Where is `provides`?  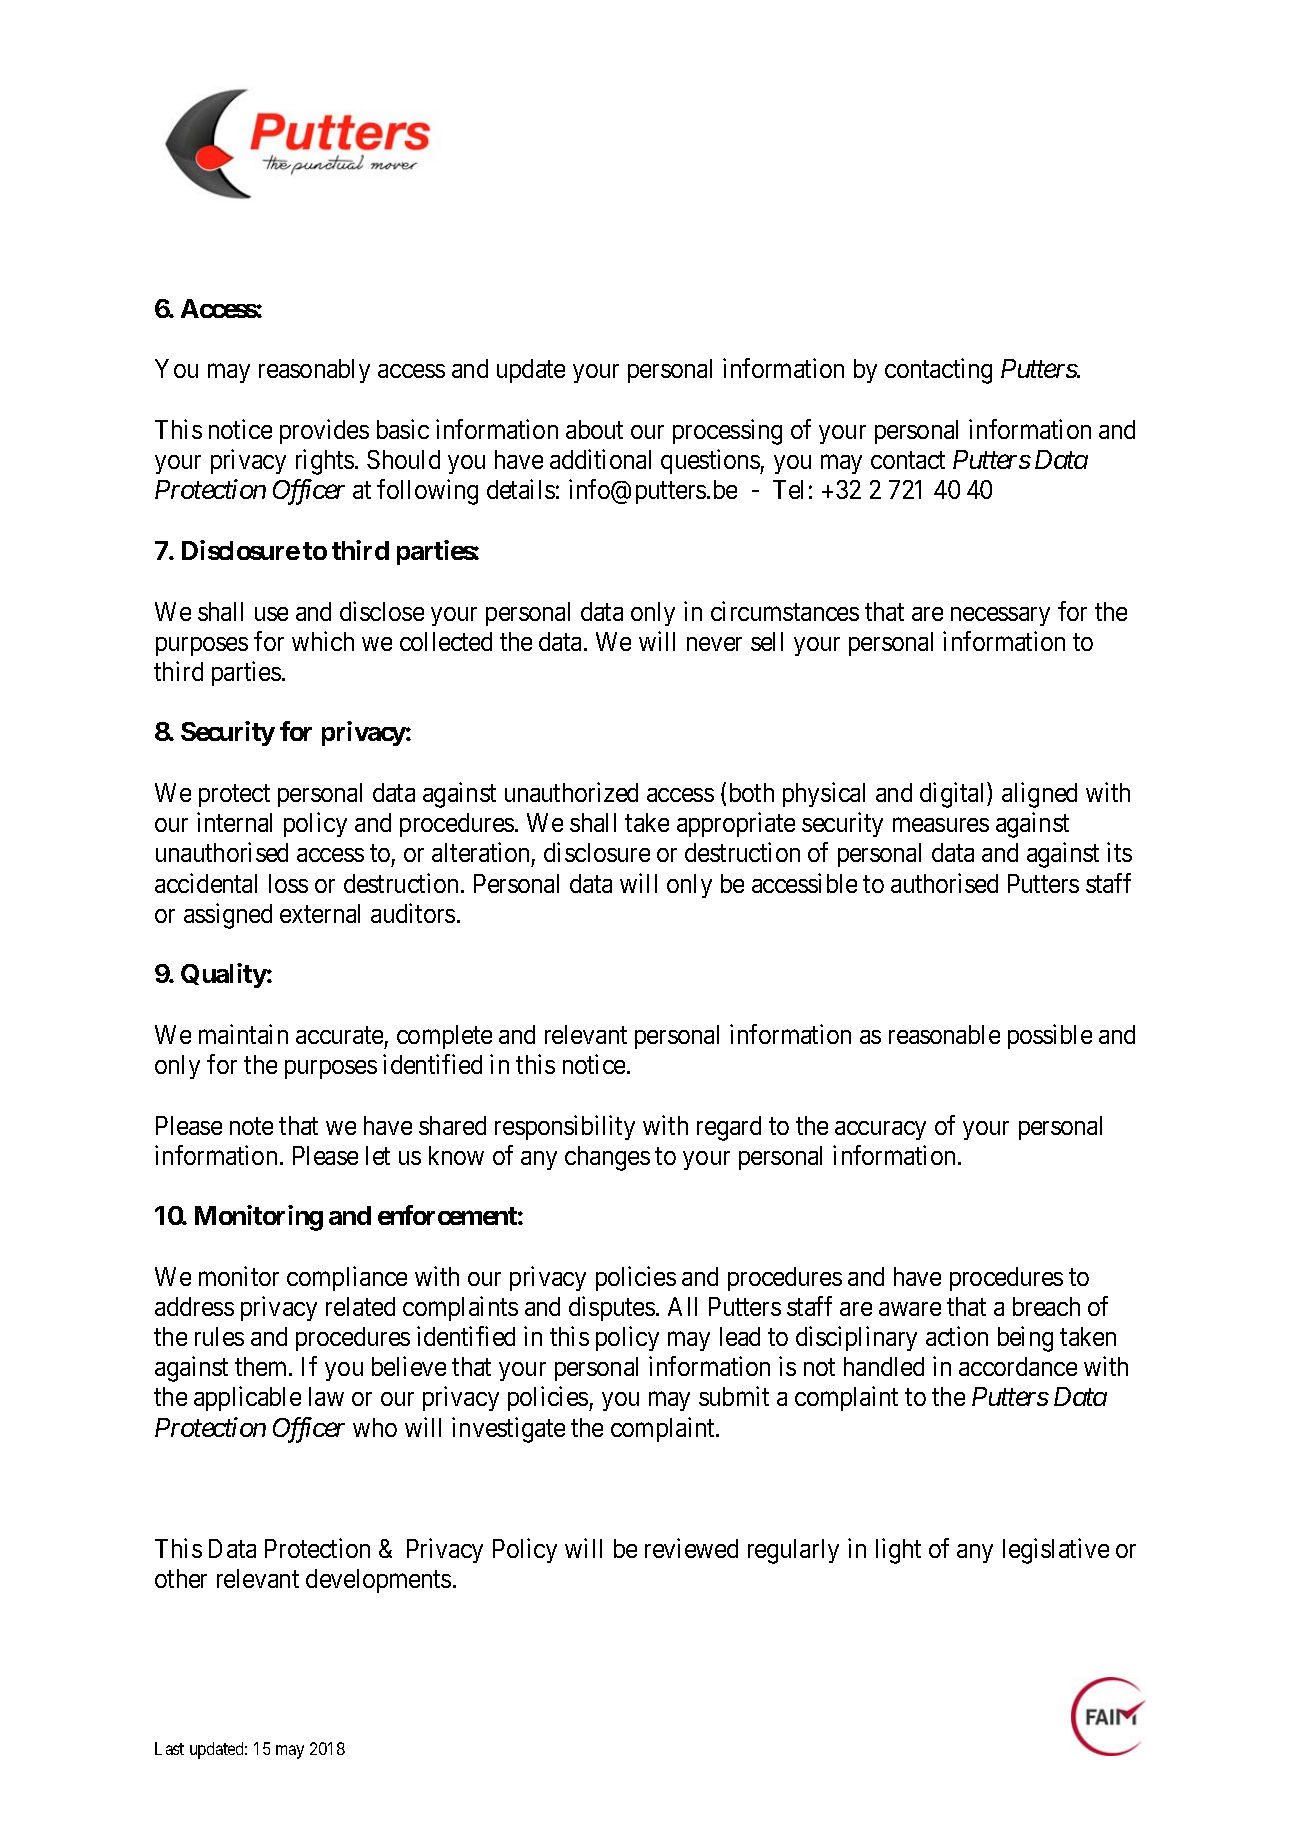
provides is located at coordinates (324, 431).
